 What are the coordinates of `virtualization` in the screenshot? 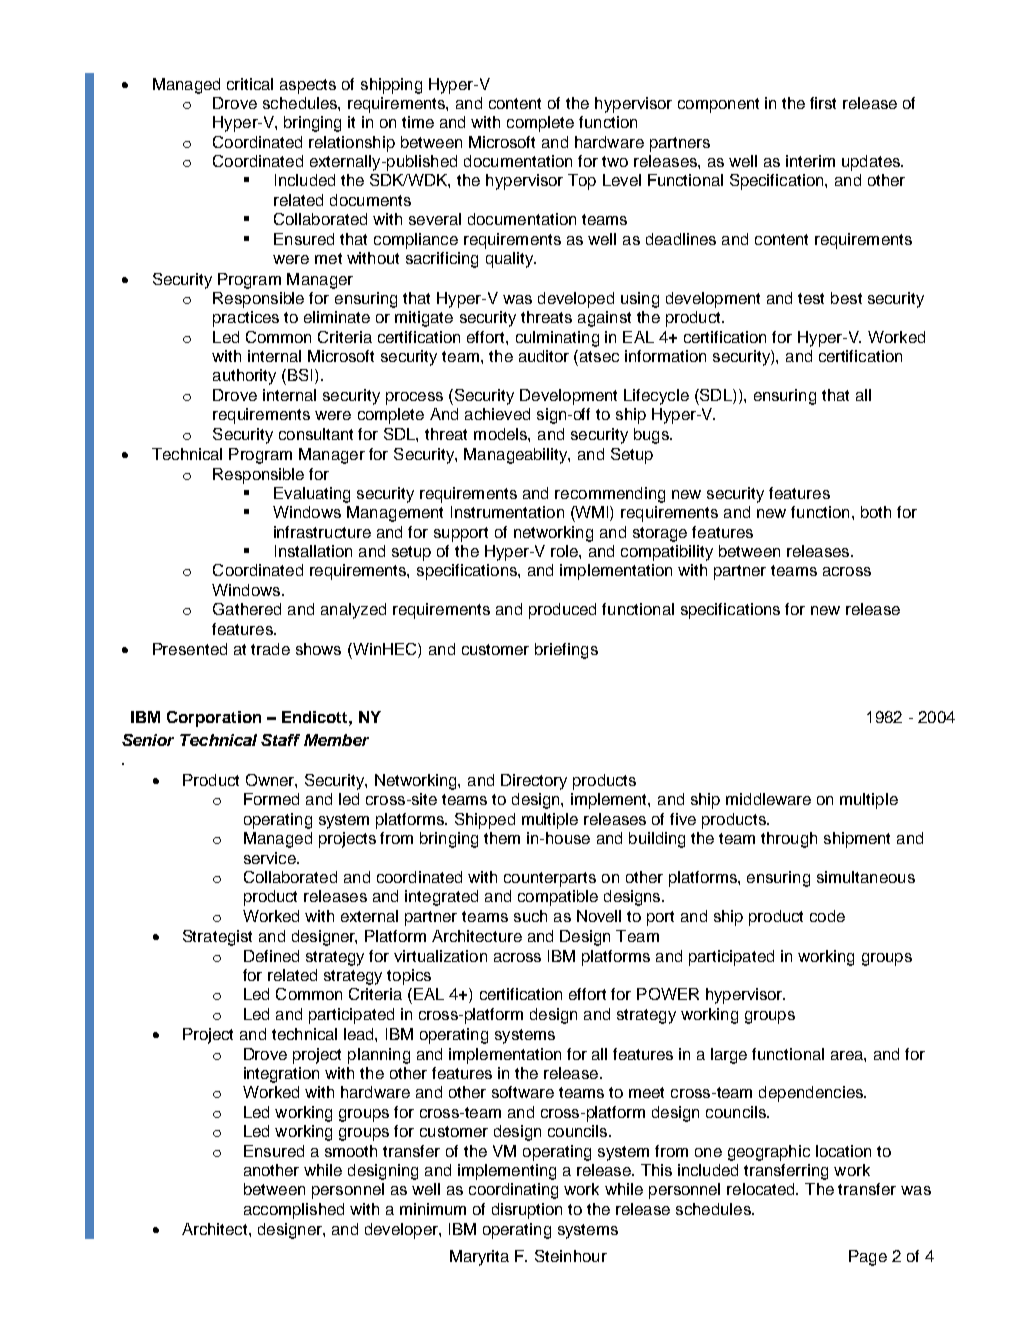 It's located at (440, 956).
